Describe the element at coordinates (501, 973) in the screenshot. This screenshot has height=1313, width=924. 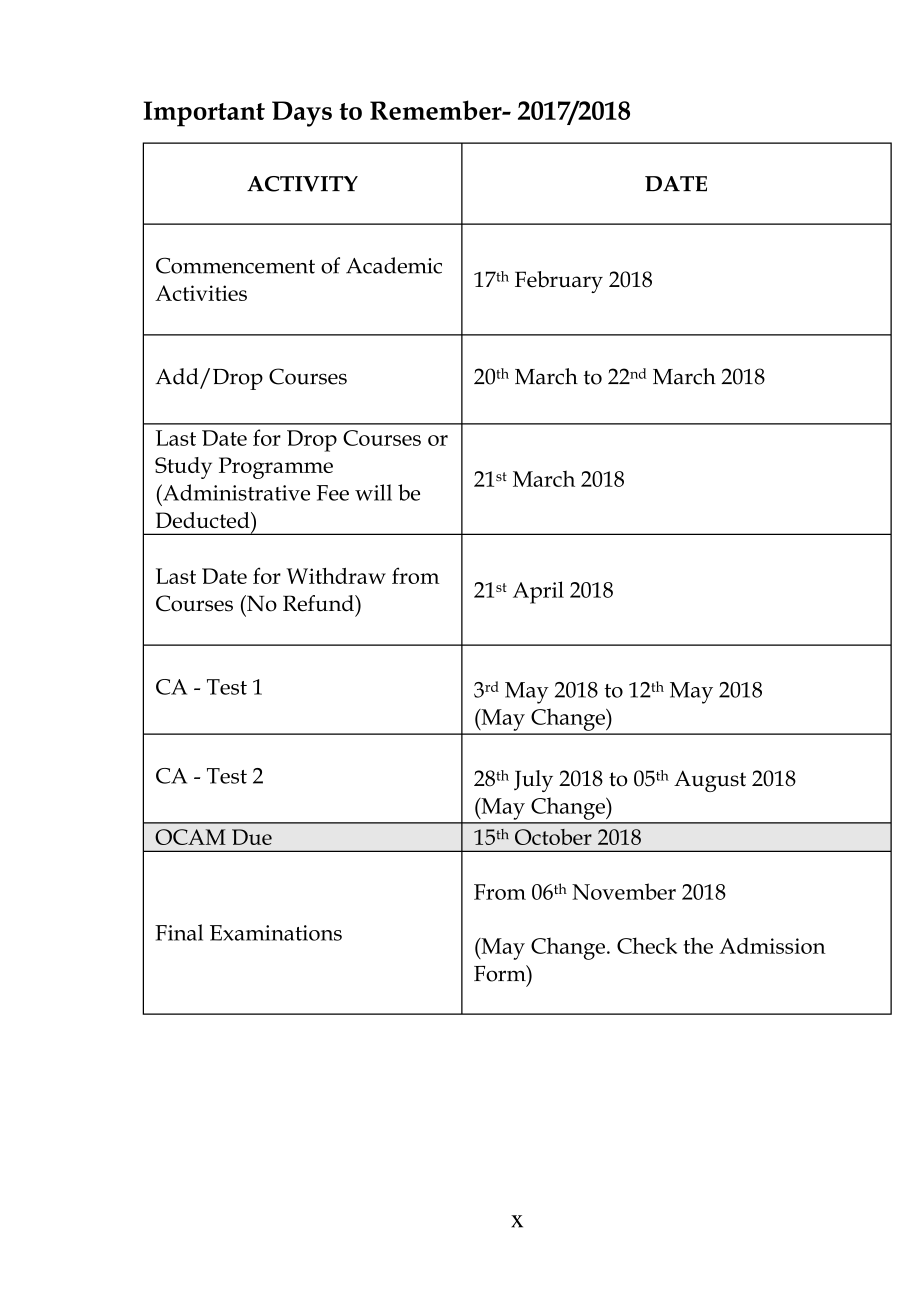
I see `Form` at that location.
